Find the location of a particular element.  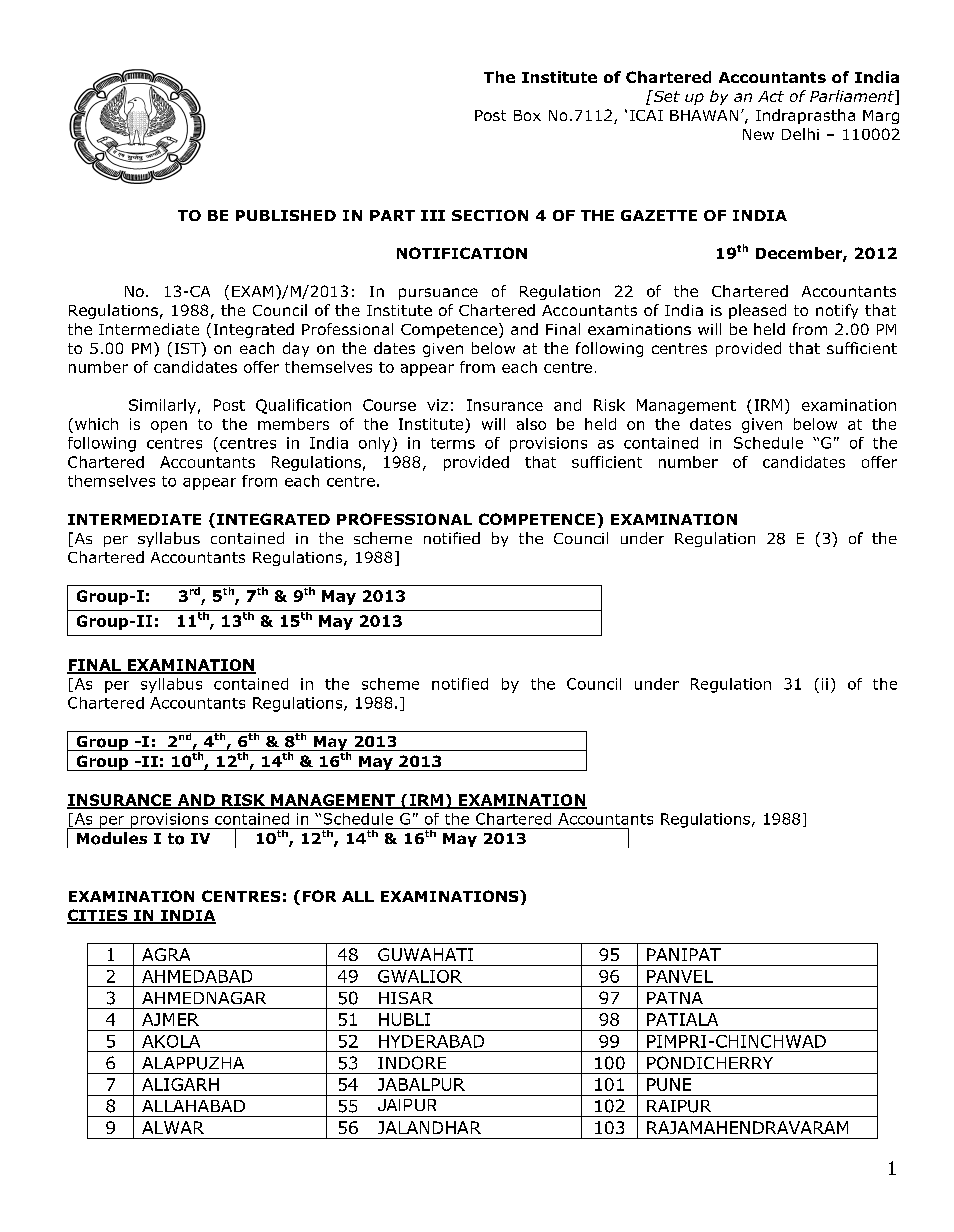

GUWAHATI is located at coordinates (425, 954).
